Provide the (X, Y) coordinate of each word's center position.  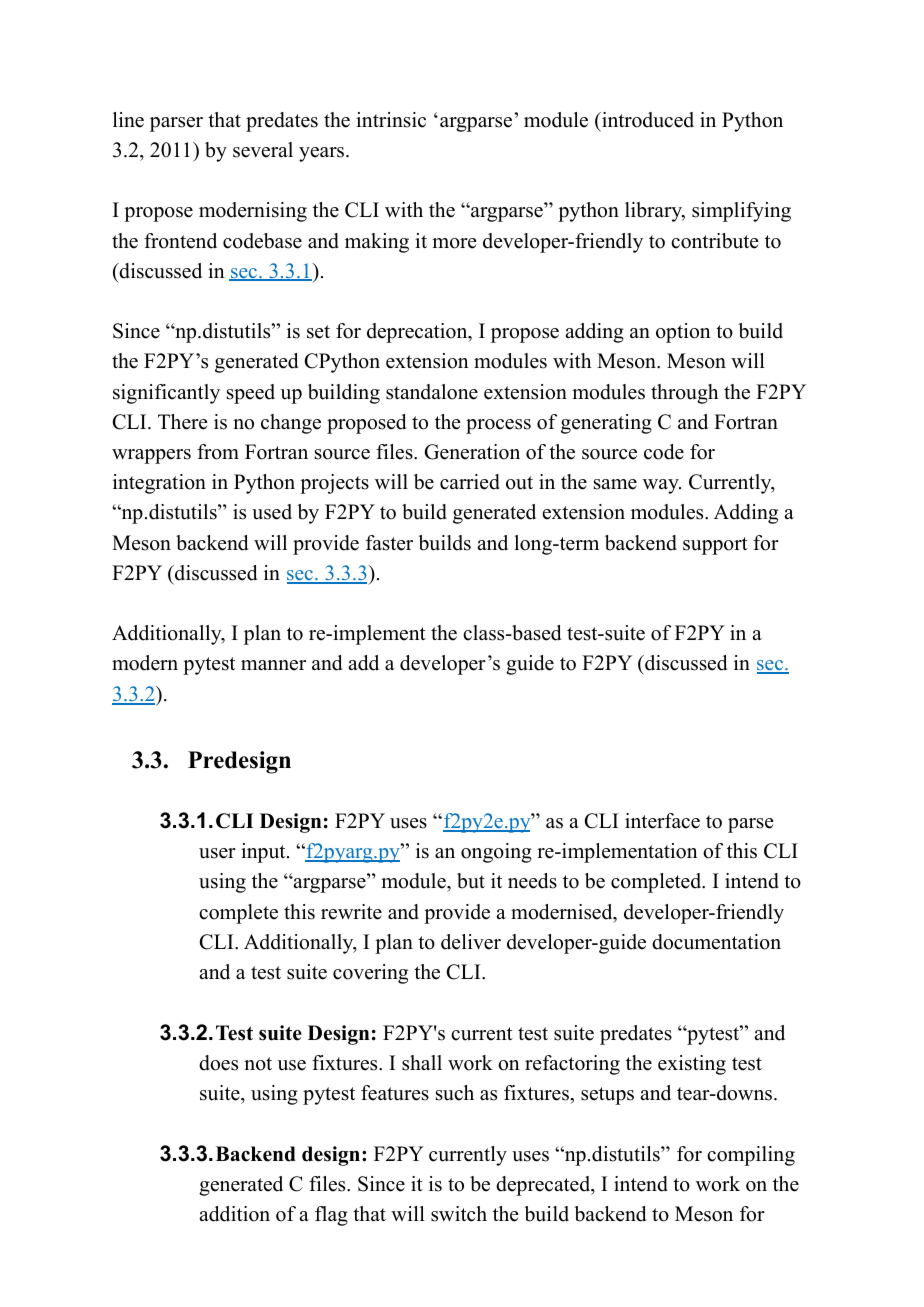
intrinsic (391, 120)
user (217, 853)
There (183, 422)
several (263, 150)
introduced (647, 120)
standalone (432, 392)
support (715, 546)
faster (389, 543)
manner (273, 665)
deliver (471, 942)
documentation (716, 942)
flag (331, 1216)
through (684, 394)
